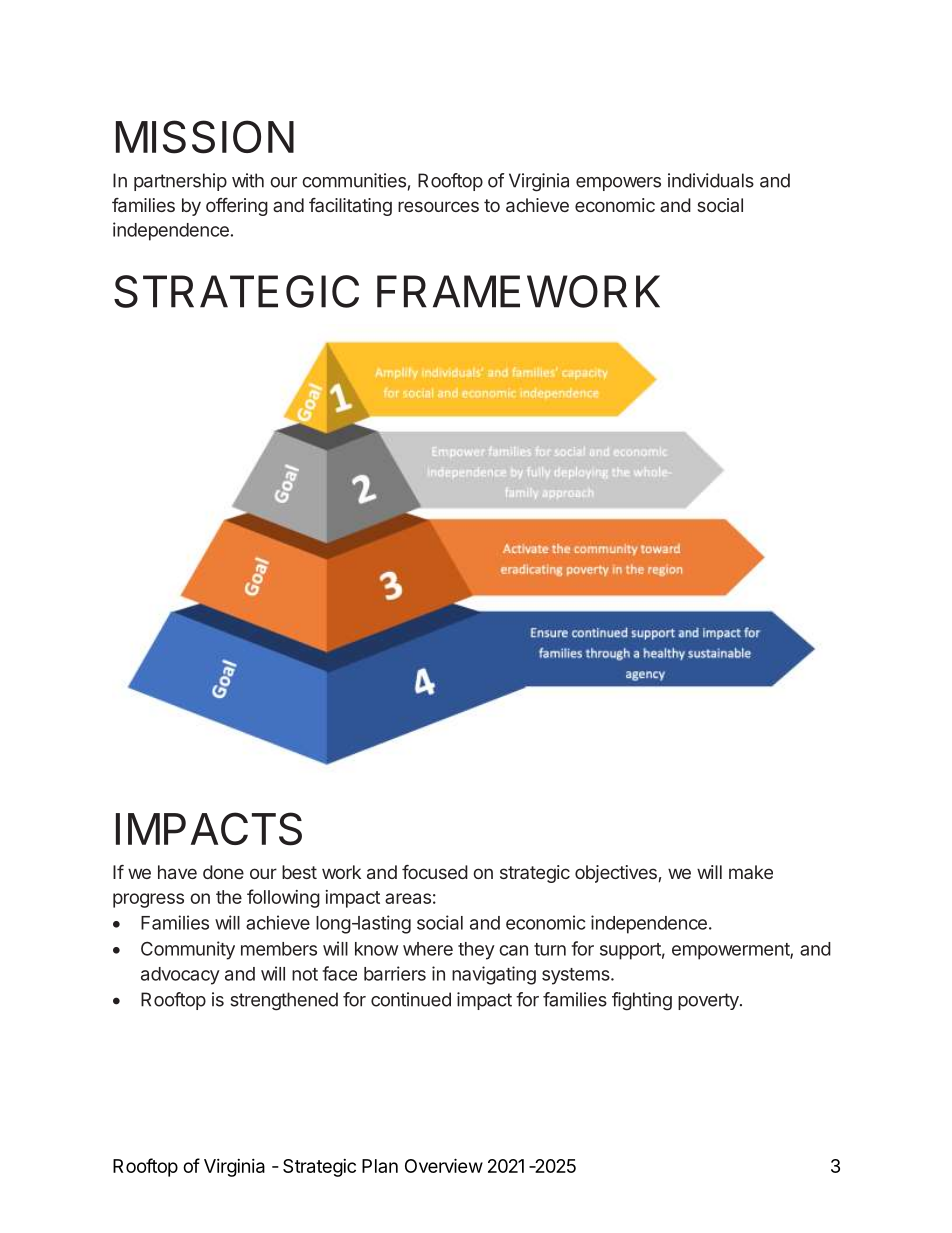  What do you see at coordinates (618, 184) in the image?
I see `empowers` at bounding box center [618, 184].
